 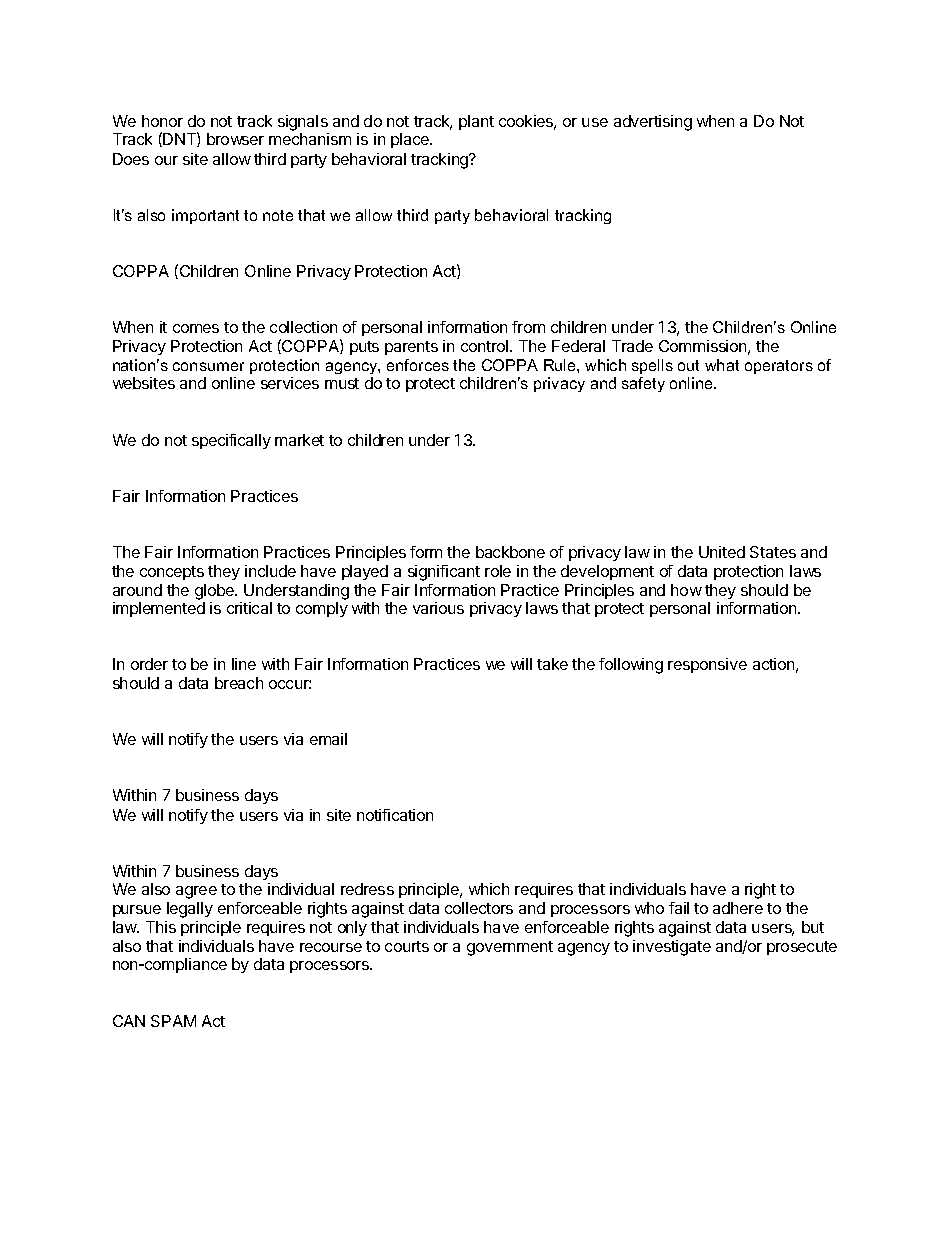 I want to click on browser, so click(x=235, y=139).
